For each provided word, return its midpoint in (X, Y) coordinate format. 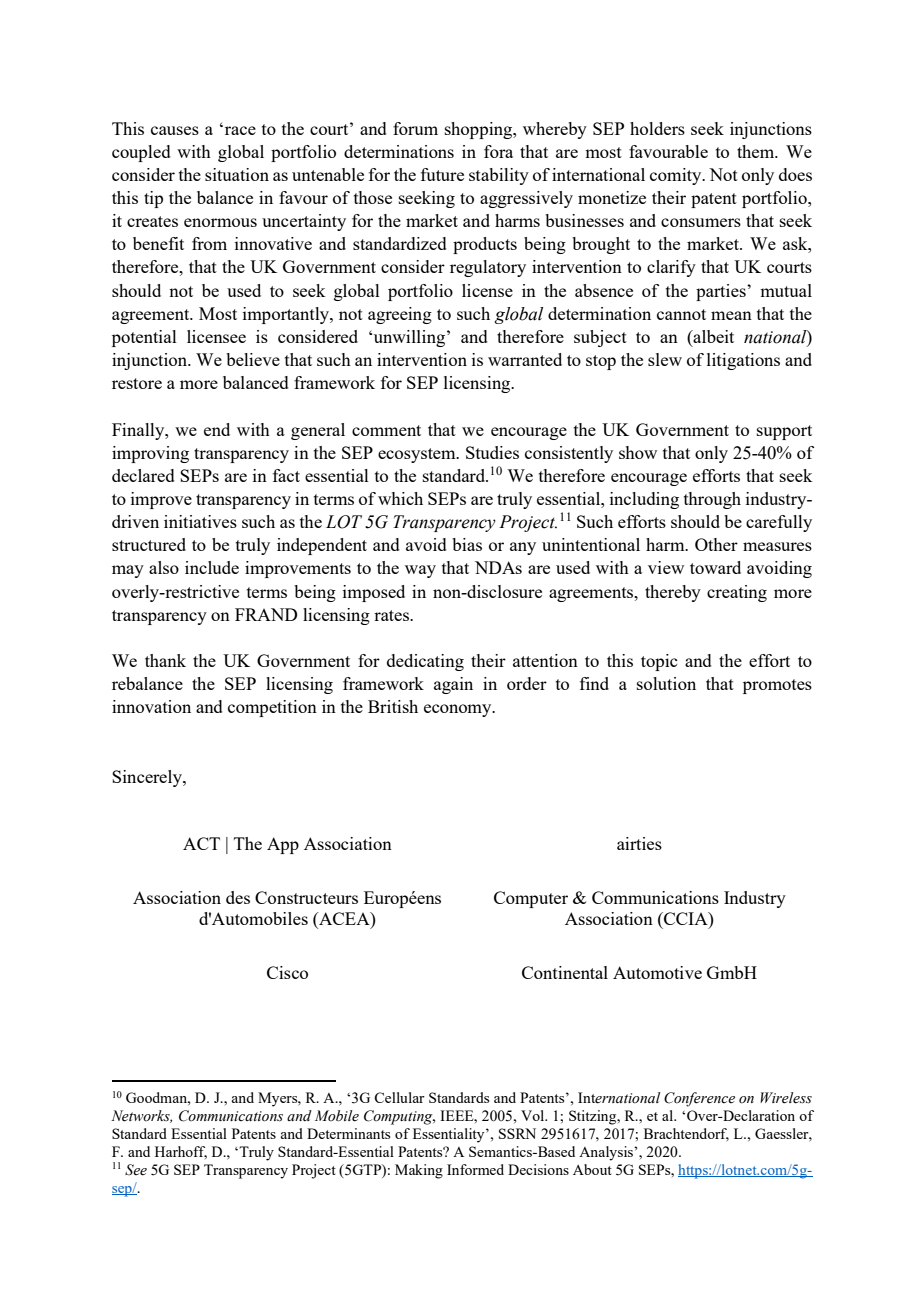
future (442, 174)
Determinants (348, 1133)
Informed (475, 1169)
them (757, 151)
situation (237, 174)
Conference (699, 1099)
